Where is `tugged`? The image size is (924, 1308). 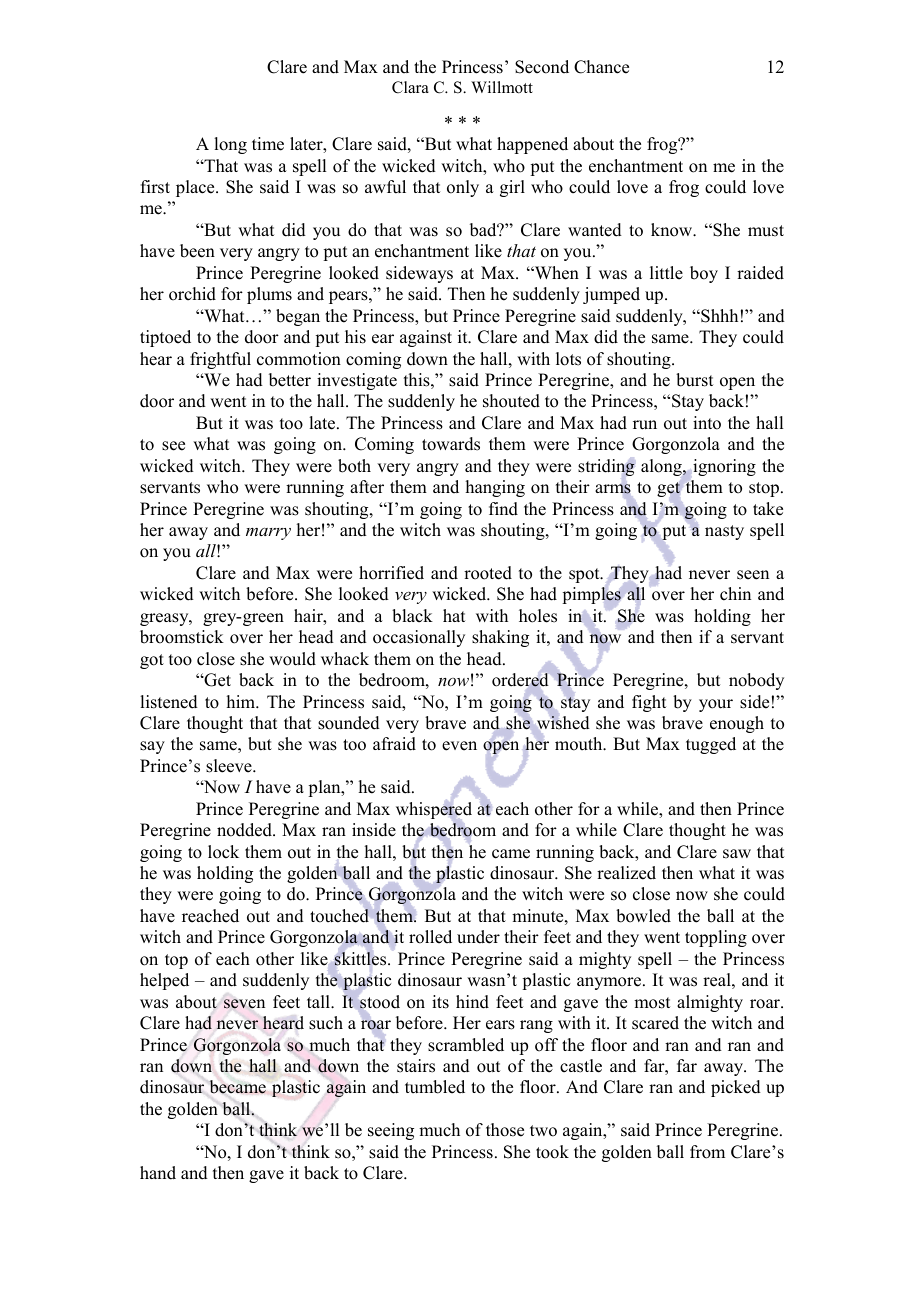 tugged is located at coordinates (711, 745).
